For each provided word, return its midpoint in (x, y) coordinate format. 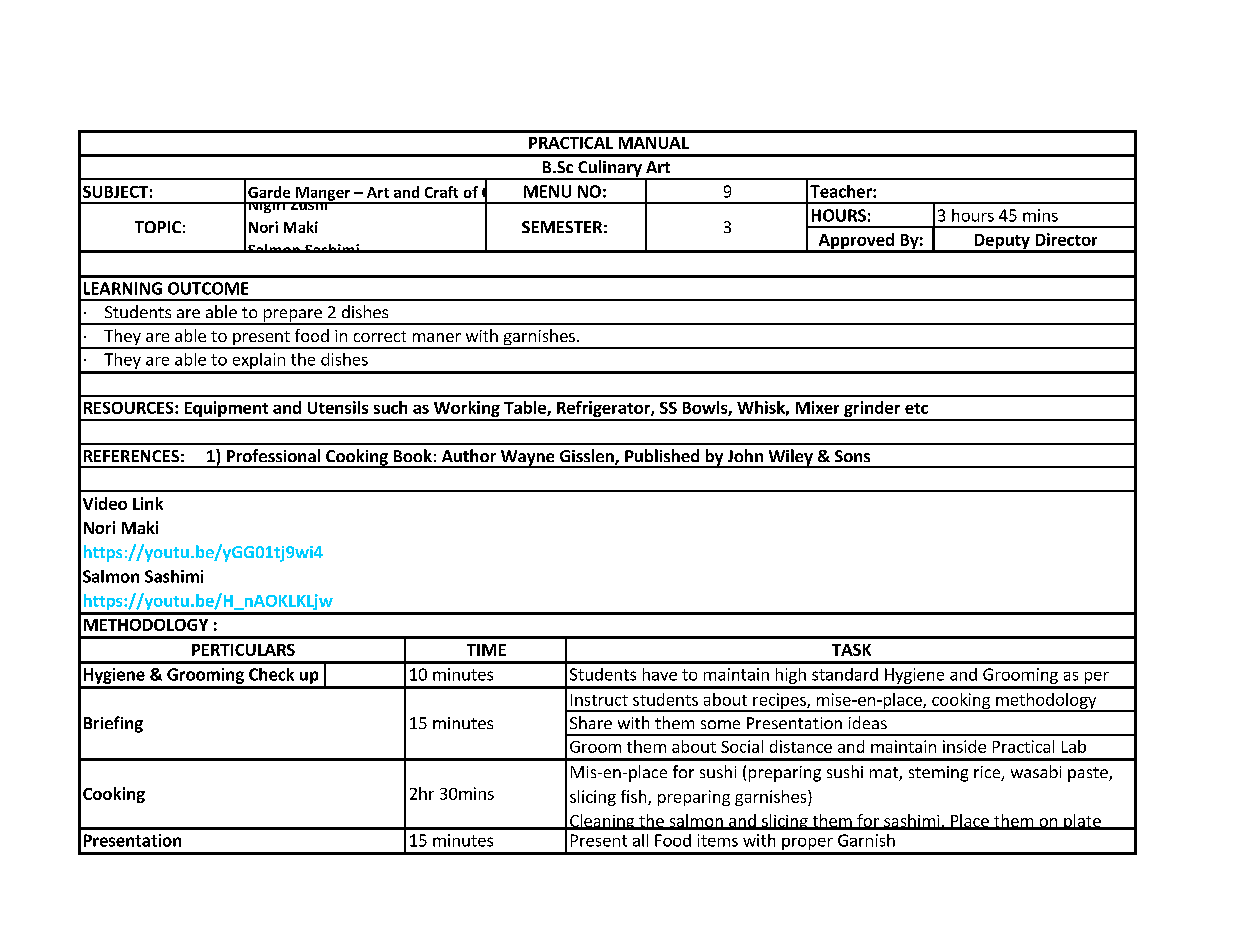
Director (1066, 239)
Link (148, 503)
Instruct (599, 700)
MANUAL (654, 143)
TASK (851, 650)
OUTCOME (208, 288)
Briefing (113, 724)
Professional (273, 455)
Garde (269, 192)
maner (437, 337)
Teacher (842, 191)
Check (271, 674)
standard (845, 674)
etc (916, 408)
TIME (486, 650)
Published (662, 455)
